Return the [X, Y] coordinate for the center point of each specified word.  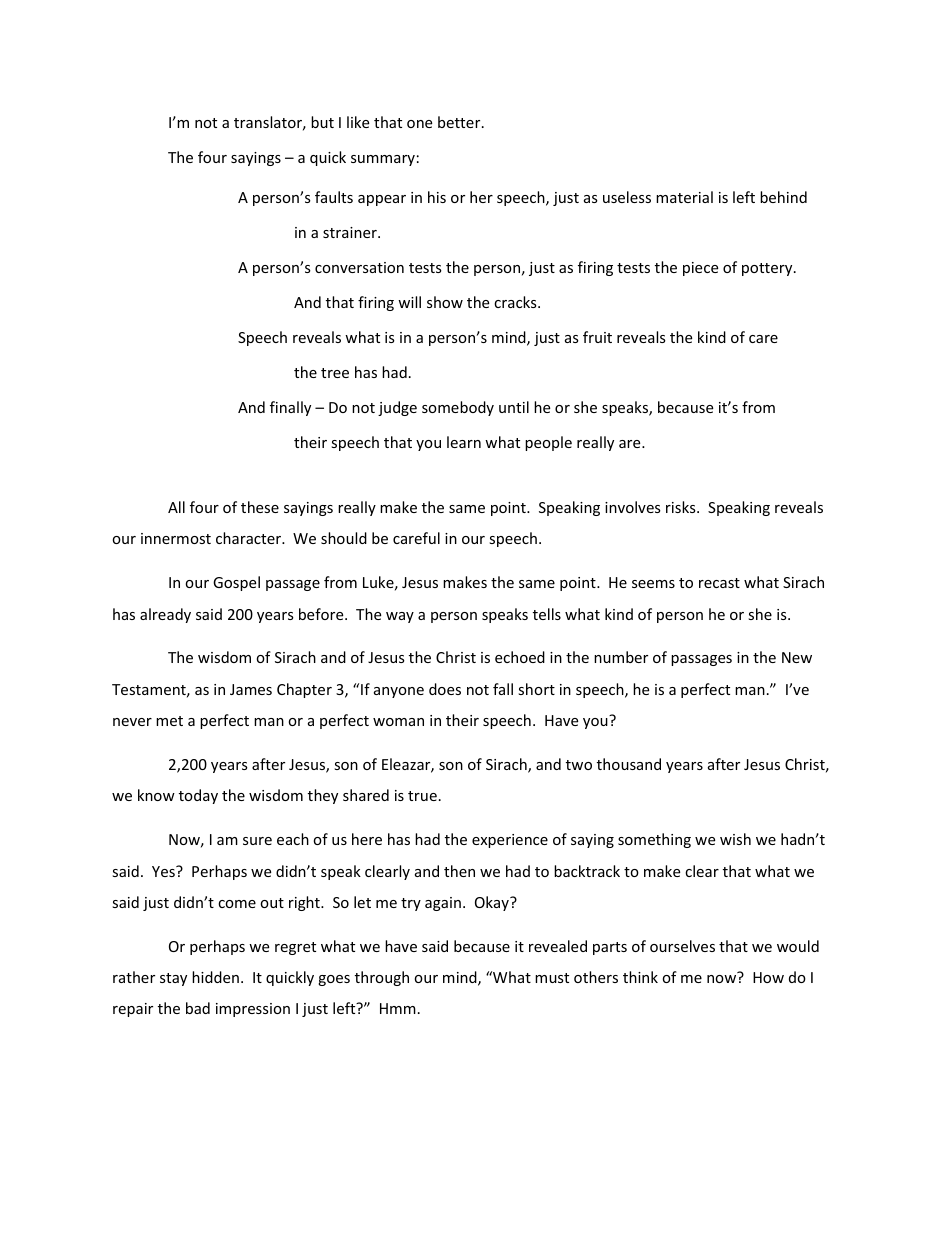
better [460, 122]
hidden [215, 977]
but [322, 122]
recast [719, 583]
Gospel [236, 583]
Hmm [398, 1008]
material [684, 197]
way [400, 617]
